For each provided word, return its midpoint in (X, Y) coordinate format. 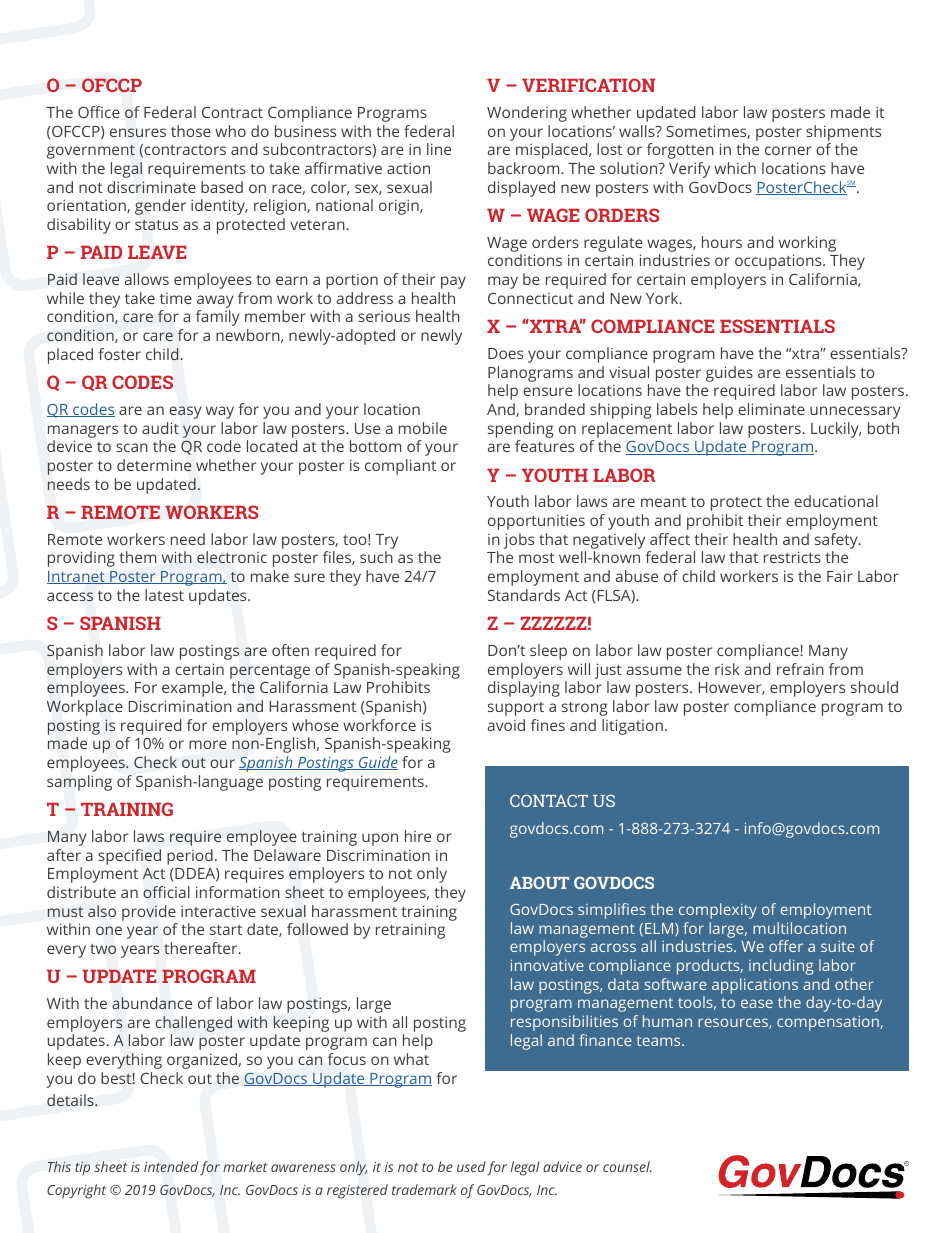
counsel (627, 1166)
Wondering (527, 114)
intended (171, 1166)
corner (788, 150)
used (471, 1166)
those (191, 131)
